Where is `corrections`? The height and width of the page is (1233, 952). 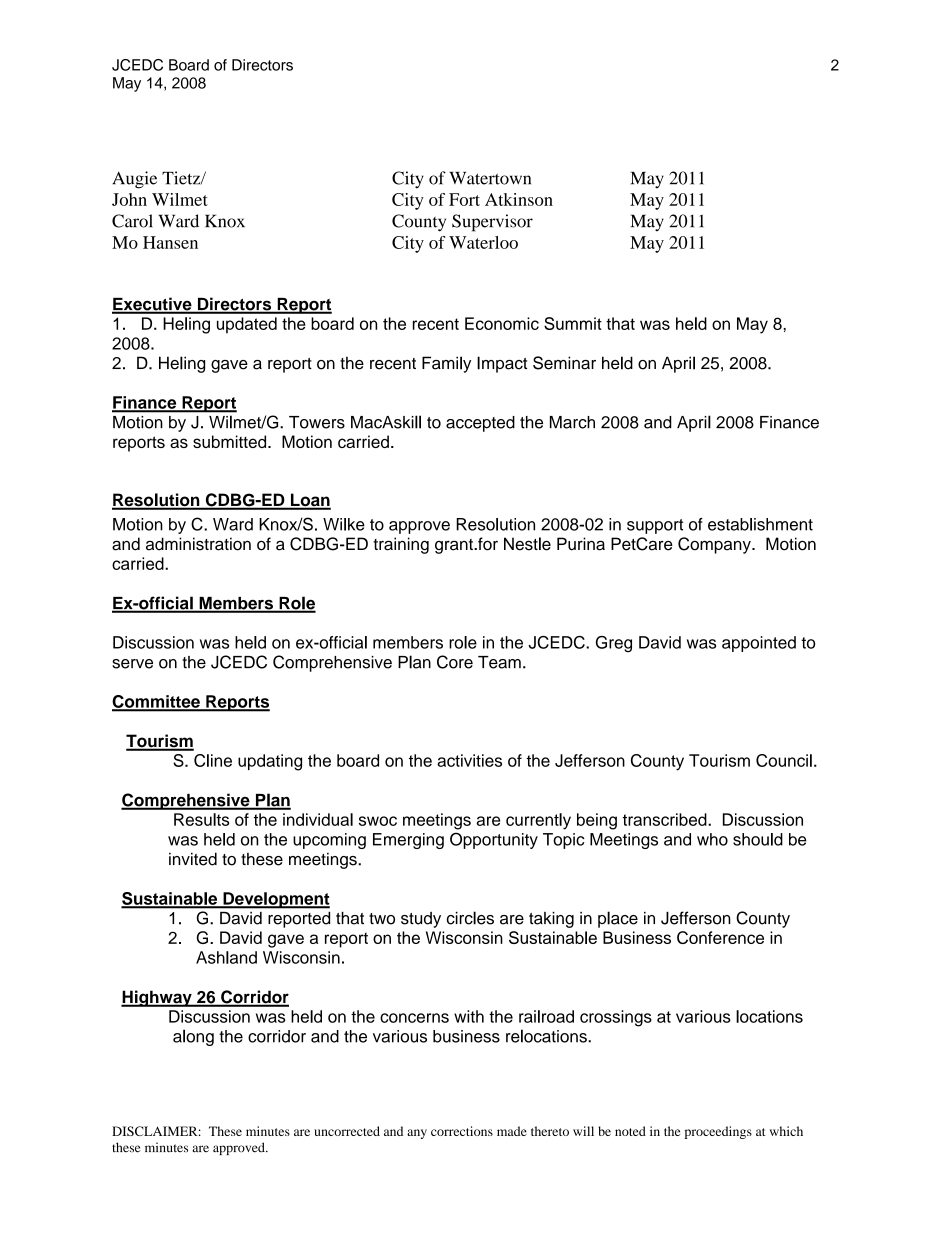 corrections is located at coordinates (462, 1131).
